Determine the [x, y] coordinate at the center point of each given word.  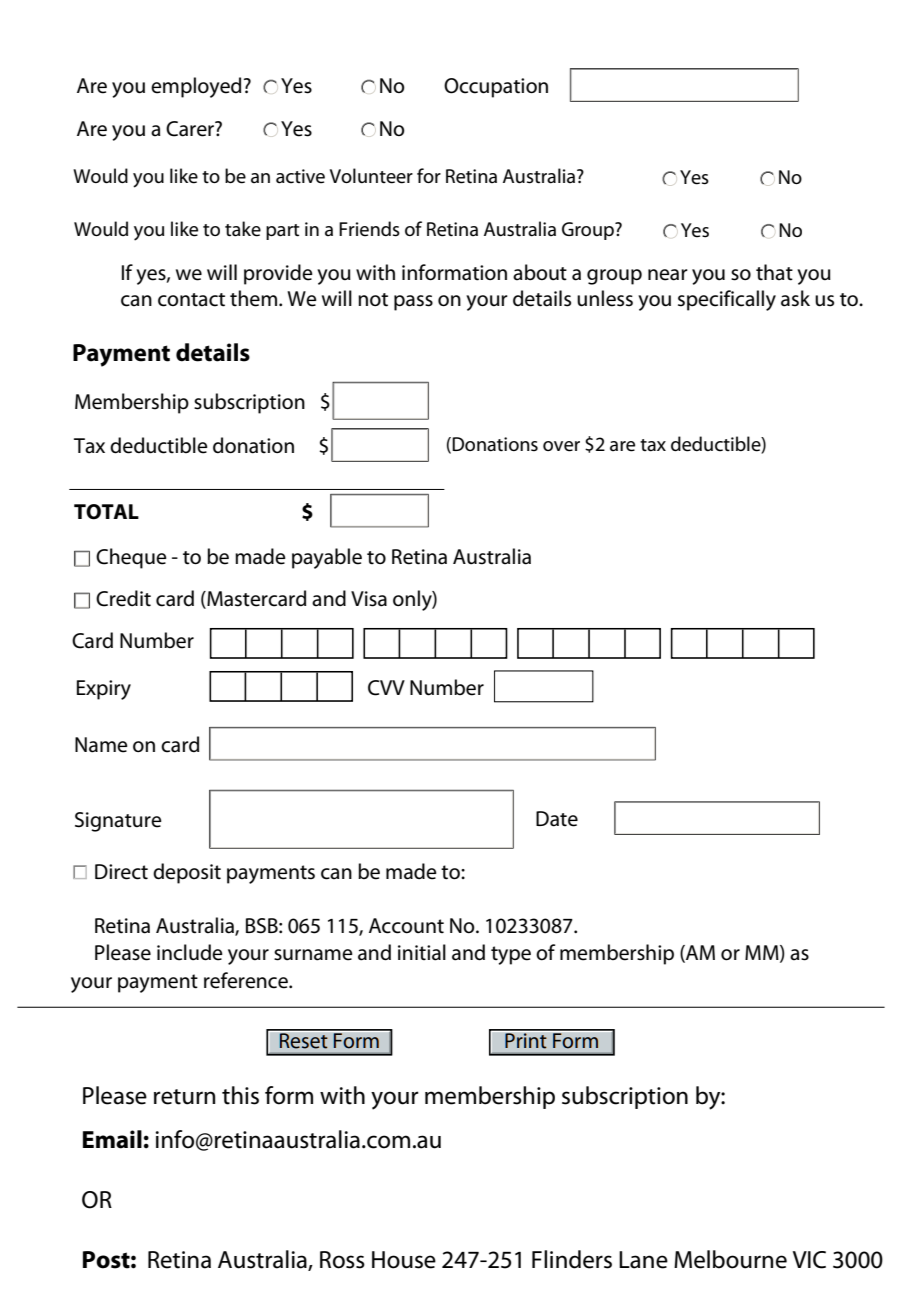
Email [112, 1139]
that [774, 272]
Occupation [496, 88]
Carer [191, 129]
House [404, 1260]
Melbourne [730, 1259]
